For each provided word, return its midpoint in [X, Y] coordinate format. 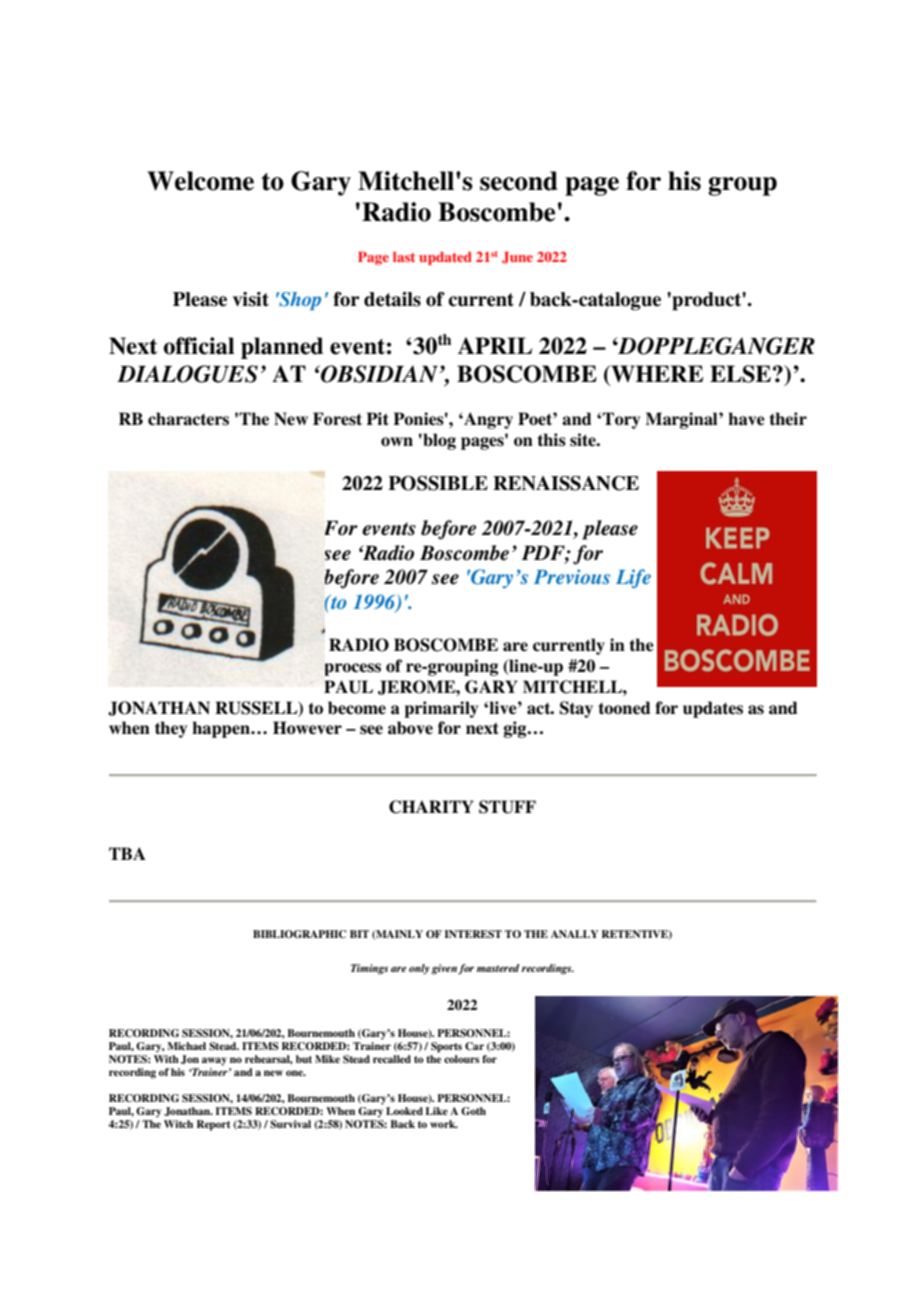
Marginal [682, 420]
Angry [487, 420]
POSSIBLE [438, 483]
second [519, 181]
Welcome [200, 181]
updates [713, 709]
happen [222, 729]
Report [213, 1125]
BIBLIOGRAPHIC [299, 934]
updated [445, 258]
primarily [441, 709]
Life [633, 579]
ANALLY [574, 934]
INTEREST [473, 934]
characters [188, 419]
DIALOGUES [187, 374]
